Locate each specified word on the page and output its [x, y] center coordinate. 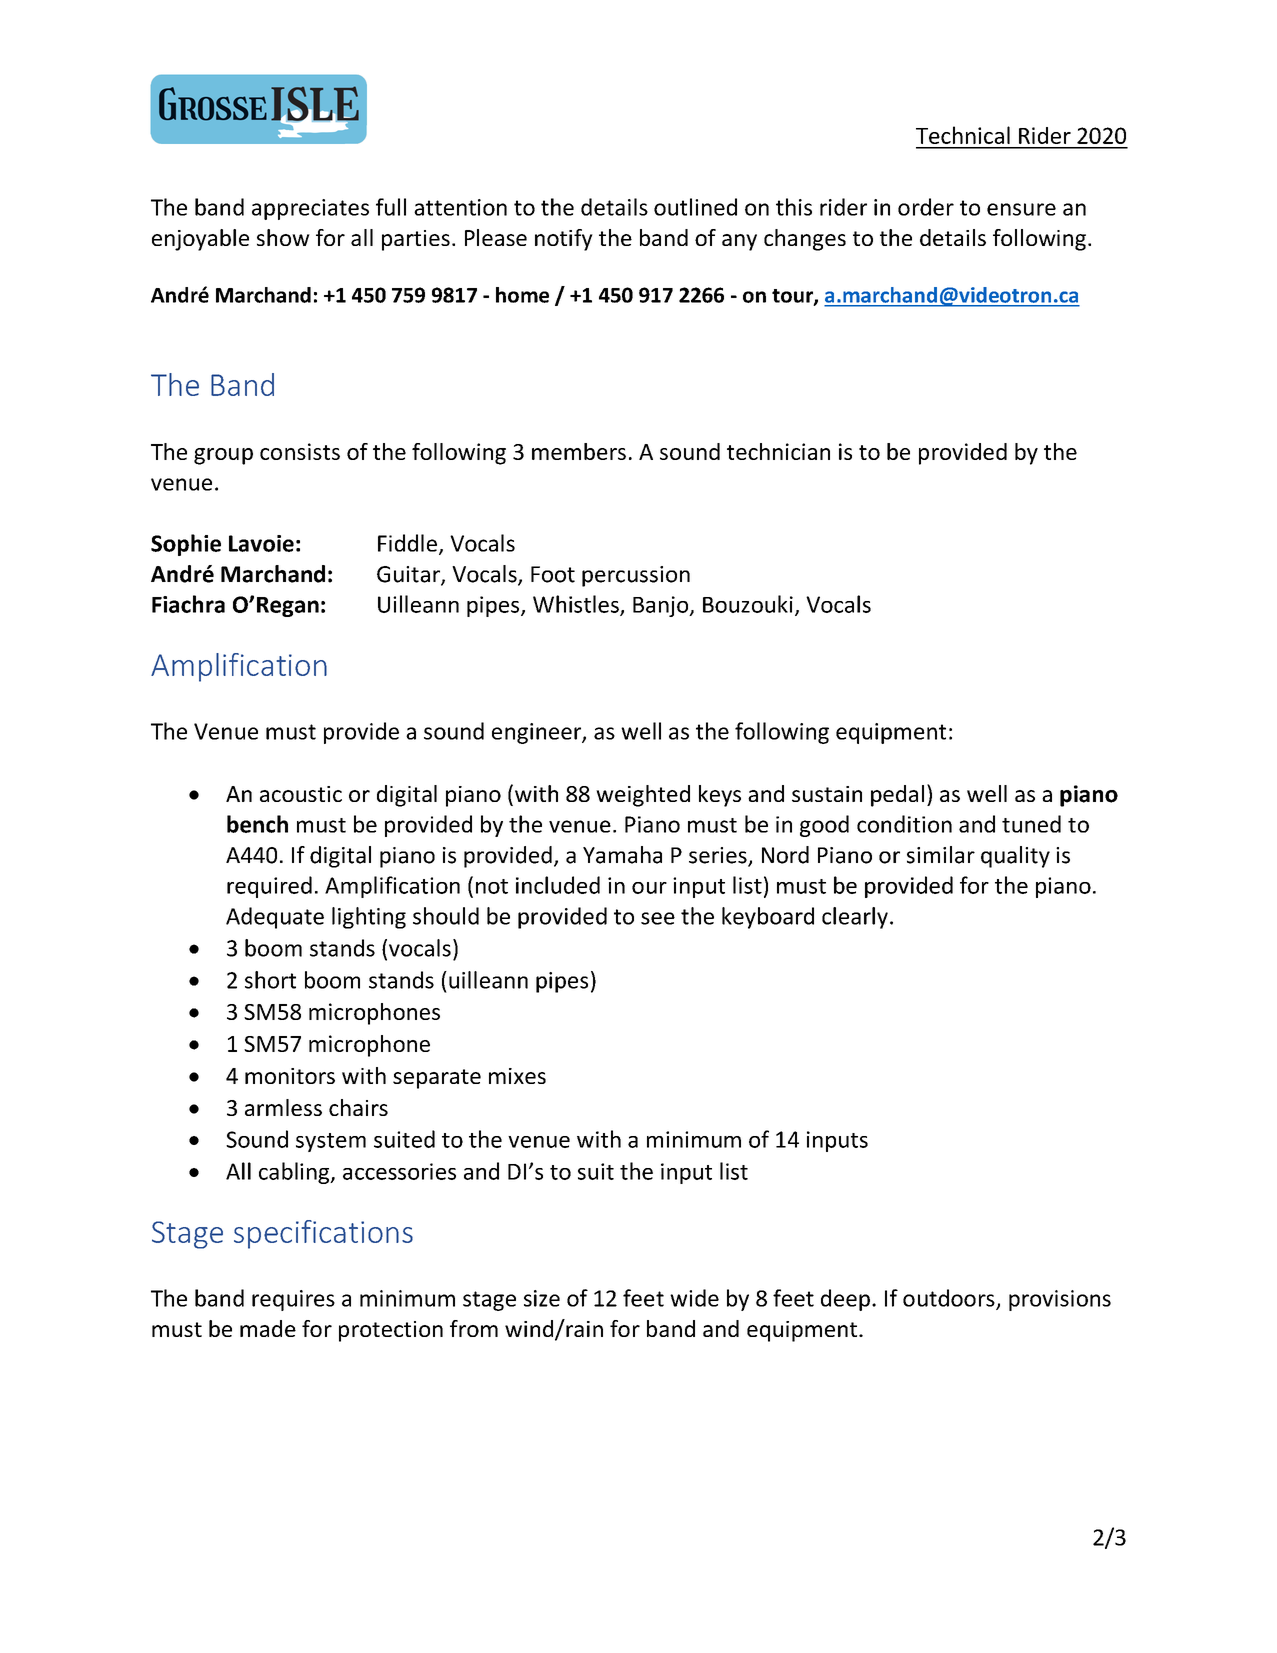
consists [300, 451]
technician [778, 451]
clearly [855, 918]
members [579, 451]
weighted [643, 796]
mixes [517, 1076]
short [270, 980]
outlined [695, 207]
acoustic [301, 794]
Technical [963, 135]
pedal [897, 796]
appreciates [310, 209]
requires [293, 1300]
